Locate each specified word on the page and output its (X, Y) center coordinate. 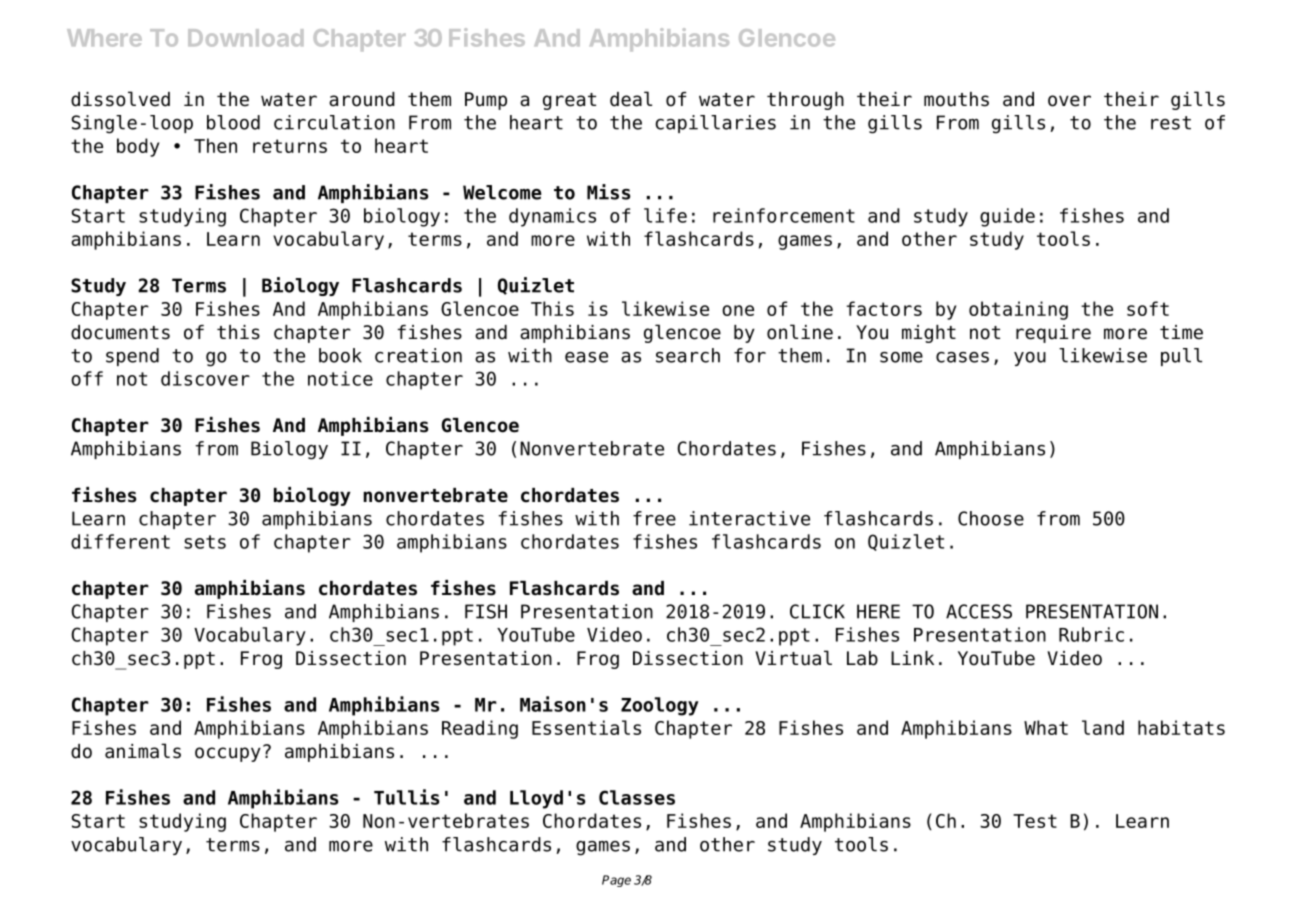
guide (1007, 217)
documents (120, 332)
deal (631, 99)
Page (616, 881)
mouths (956, 99)
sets (205, 542)
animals (143, 751)
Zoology (660, 706)
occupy (228, 754)
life (665, 215)
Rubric (1091, 634)
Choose (991, 518)
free (654, 518)
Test (1035, 821)
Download (245, 38)
